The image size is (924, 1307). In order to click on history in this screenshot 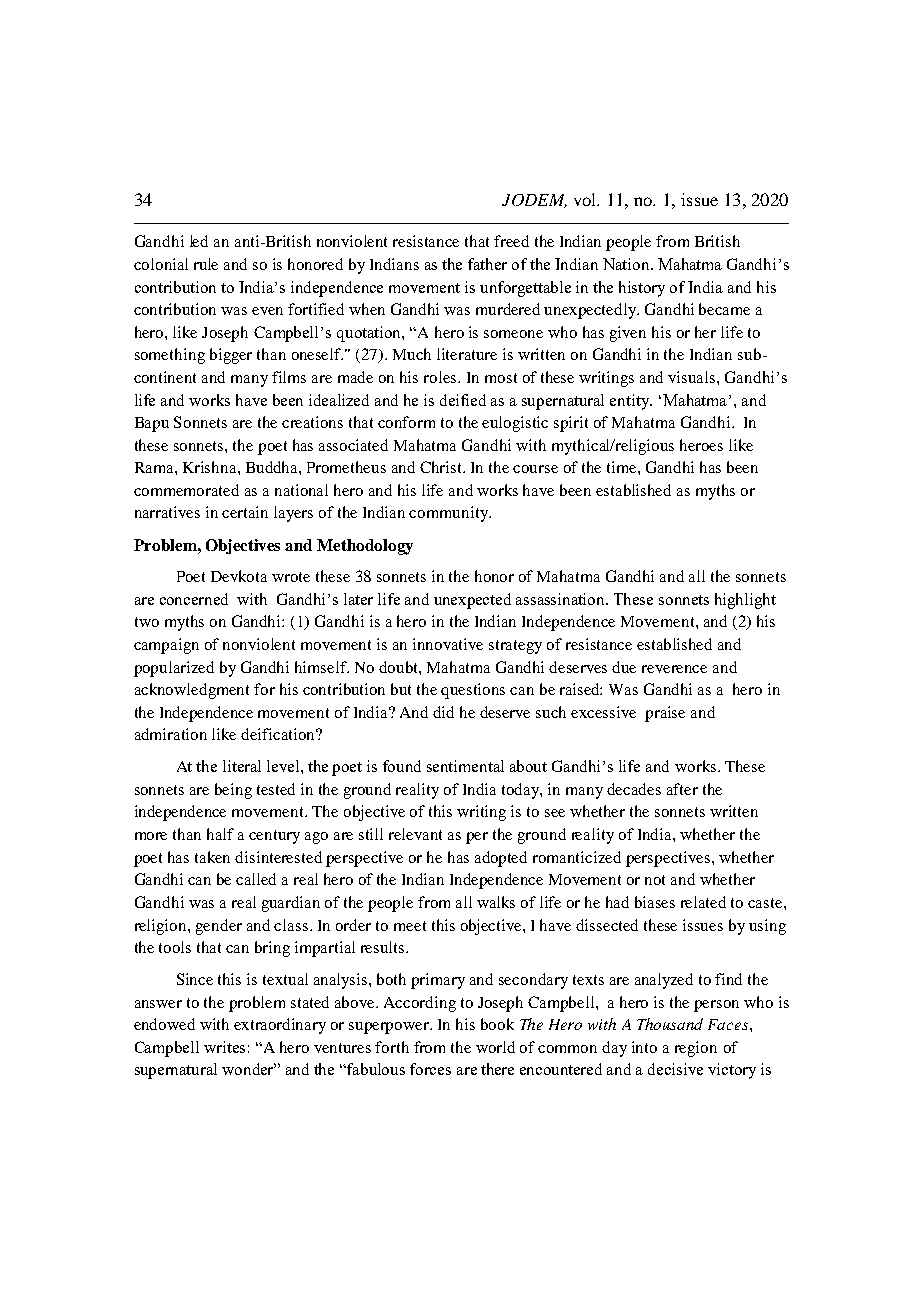, I will do `click(642, 289)`.
